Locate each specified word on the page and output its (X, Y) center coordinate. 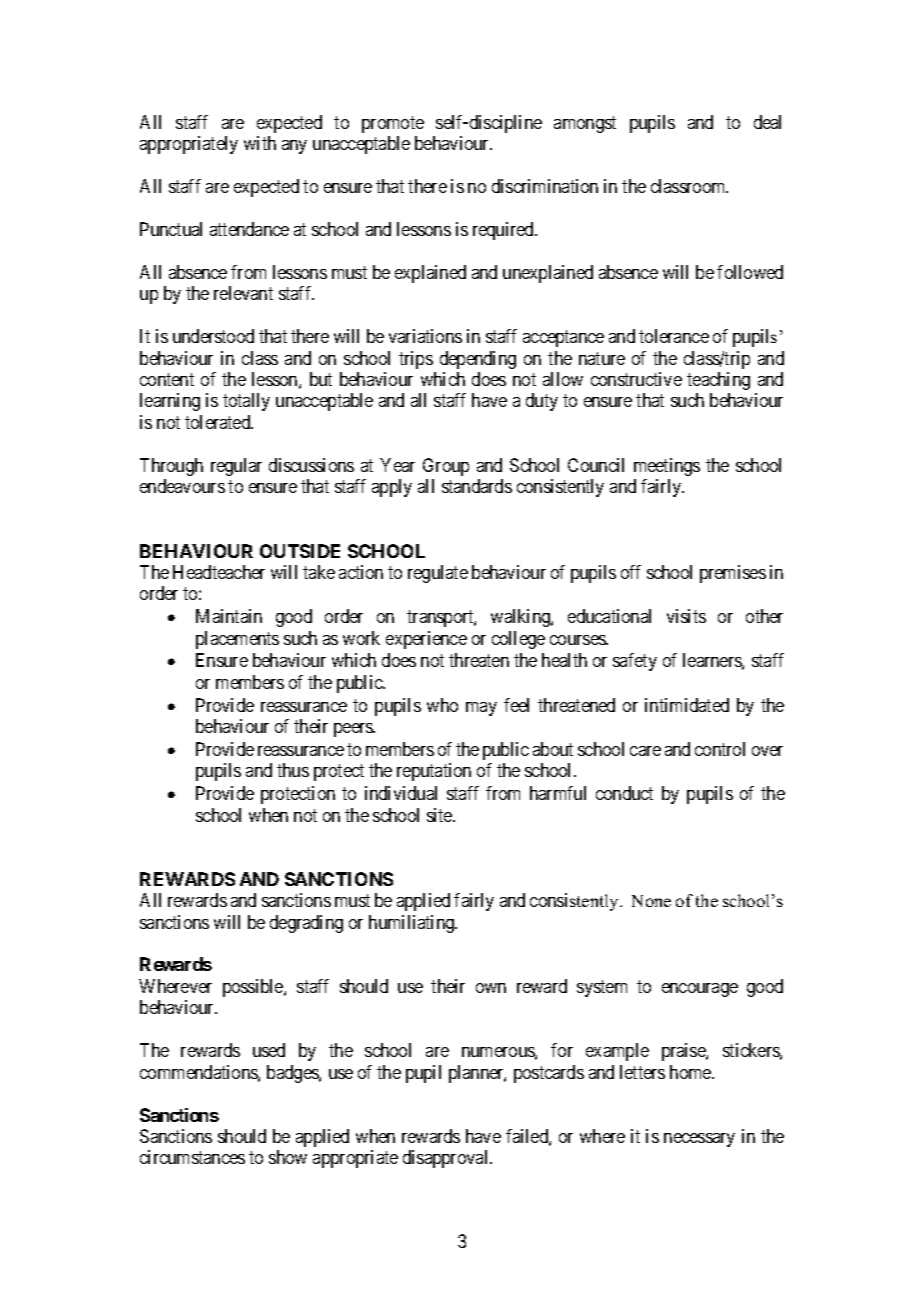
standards (477, 486)
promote (393, 124)
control (720, 749)
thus (293, 770)
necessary (699, 1140)
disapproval (447, 1159)
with (260, 143)
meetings (667, 467)
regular (236, 467)
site (440, 815)
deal (767, 122)
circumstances (192, 1157)
